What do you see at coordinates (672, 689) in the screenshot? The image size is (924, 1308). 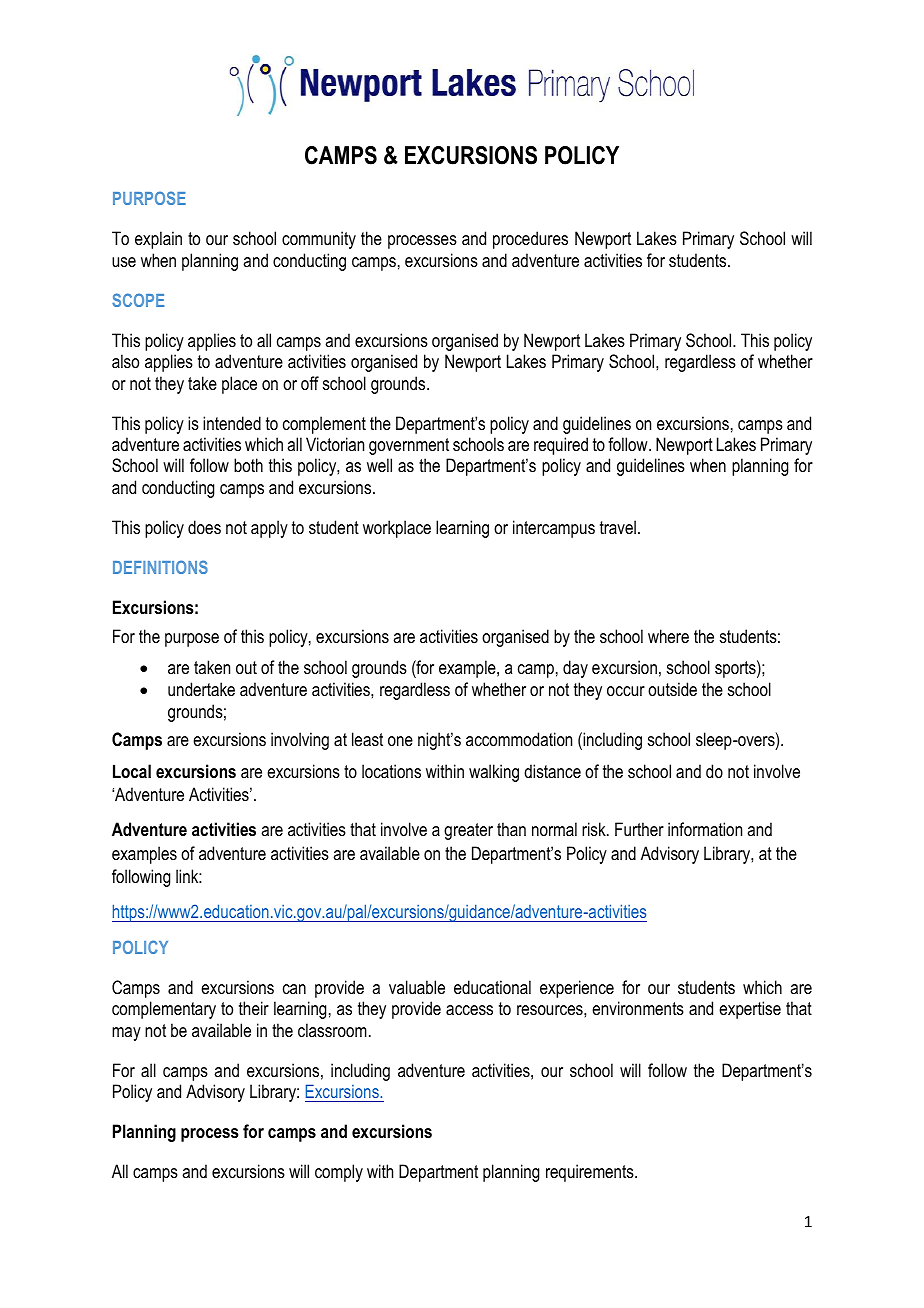 I see `outside` at bounding box center [672, 689].
